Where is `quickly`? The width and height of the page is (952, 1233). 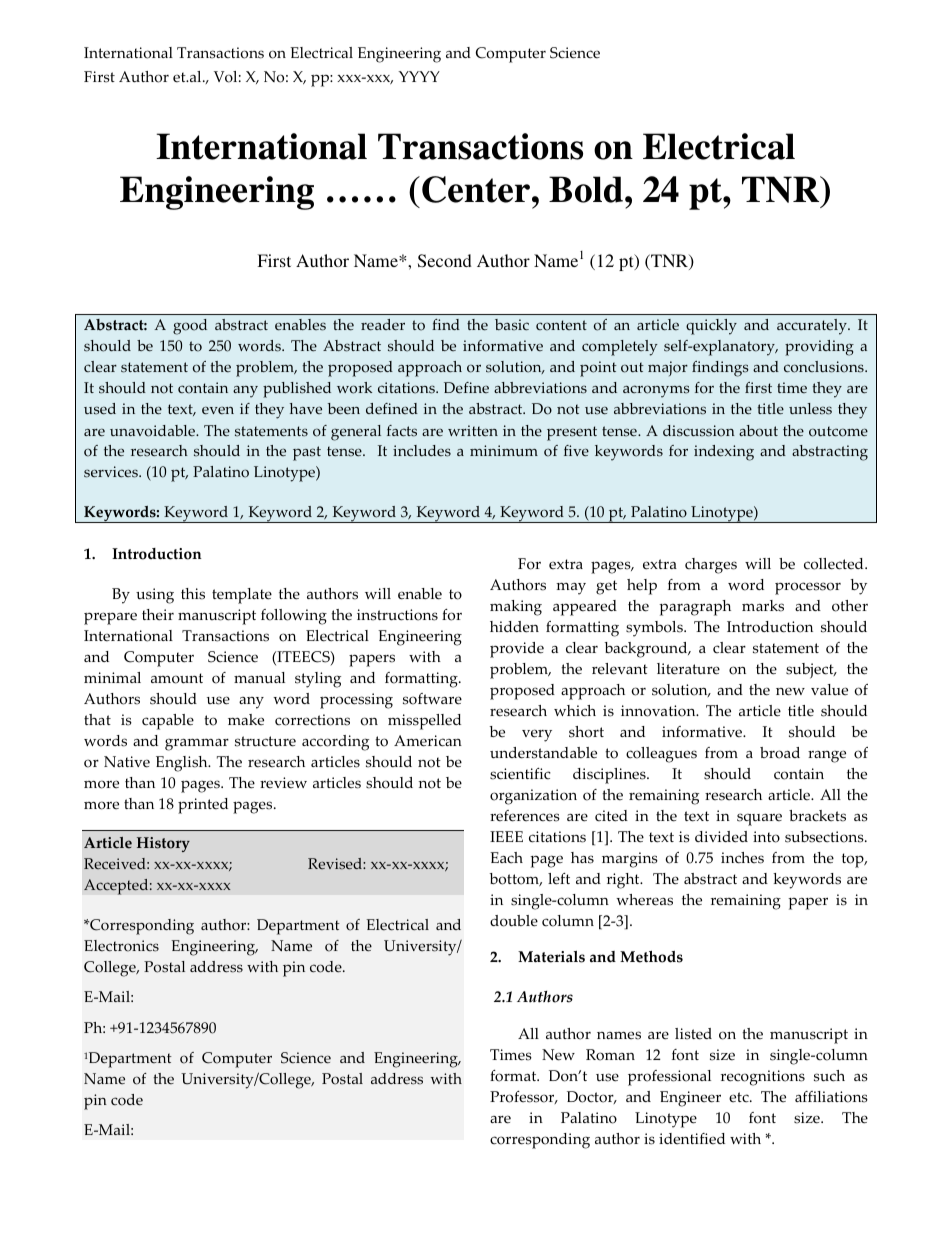 quickly is located at coordinates (711, 327).
